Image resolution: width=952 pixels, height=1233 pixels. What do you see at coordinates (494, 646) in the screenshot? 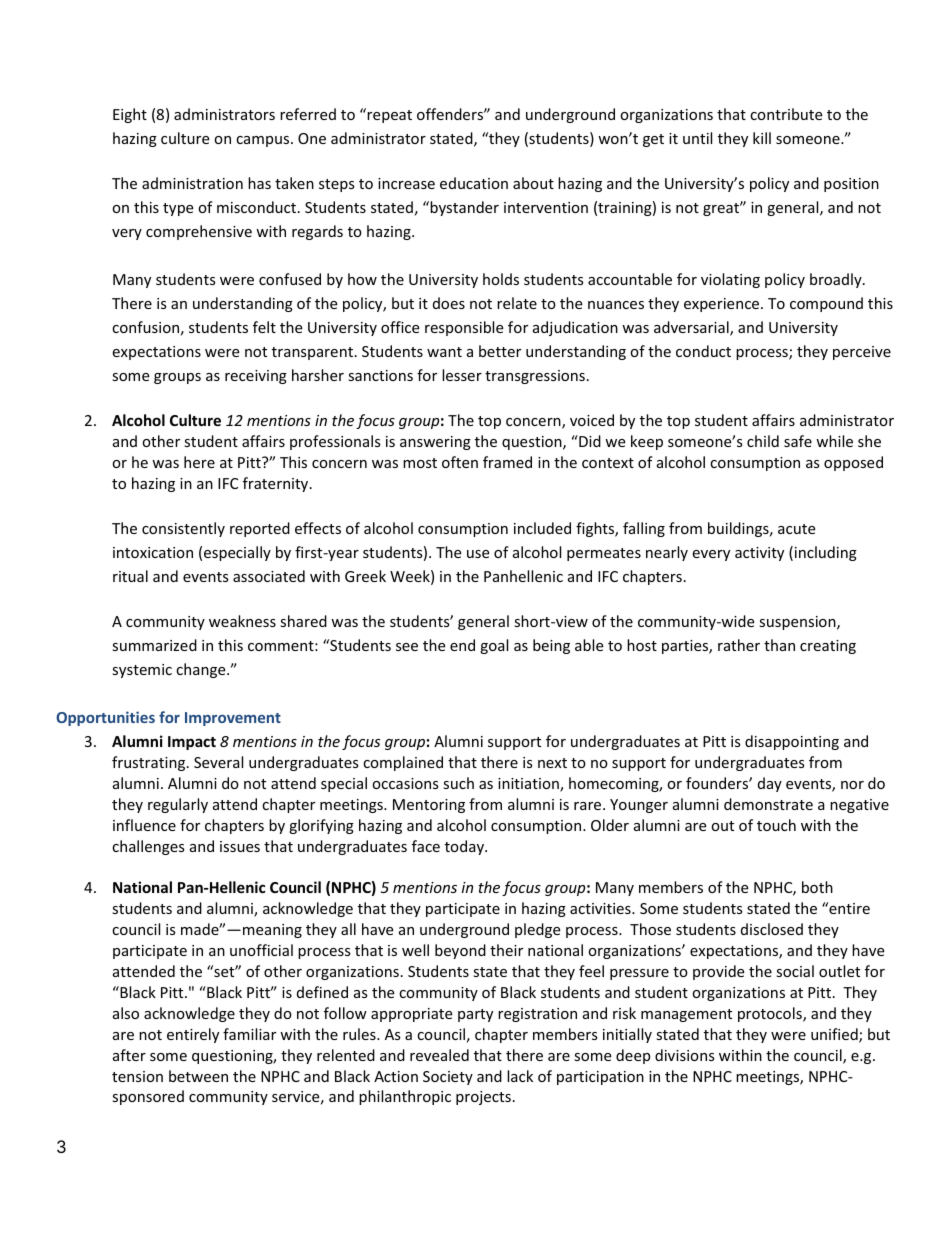
I see `goal` at bounding box center [494, 646].
